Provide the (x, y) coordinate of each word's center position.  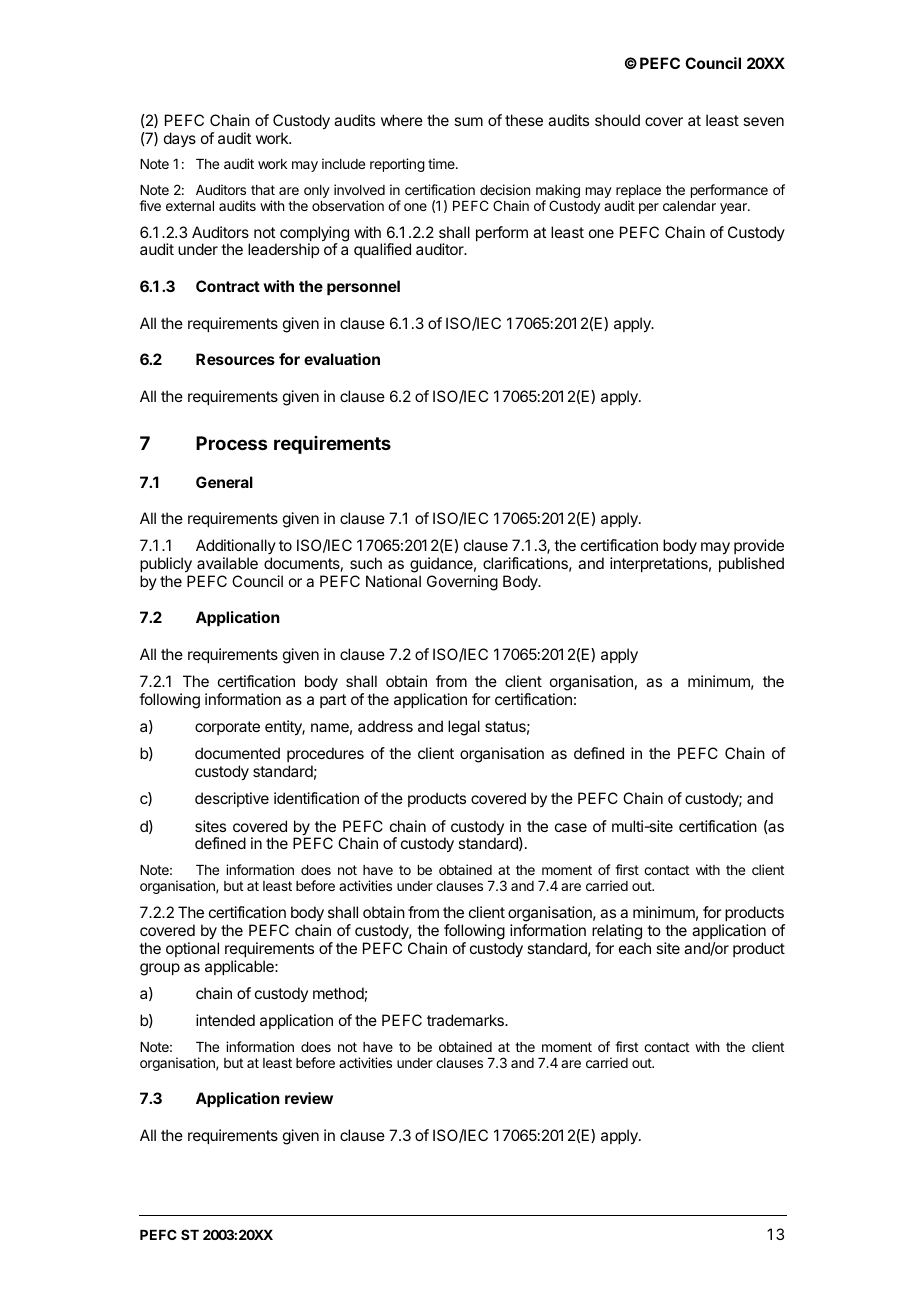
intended (225, 1020)
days (180, 139)
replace (638, 193)
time (442, 163)
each (635, 948)
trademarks (466, 1020)
